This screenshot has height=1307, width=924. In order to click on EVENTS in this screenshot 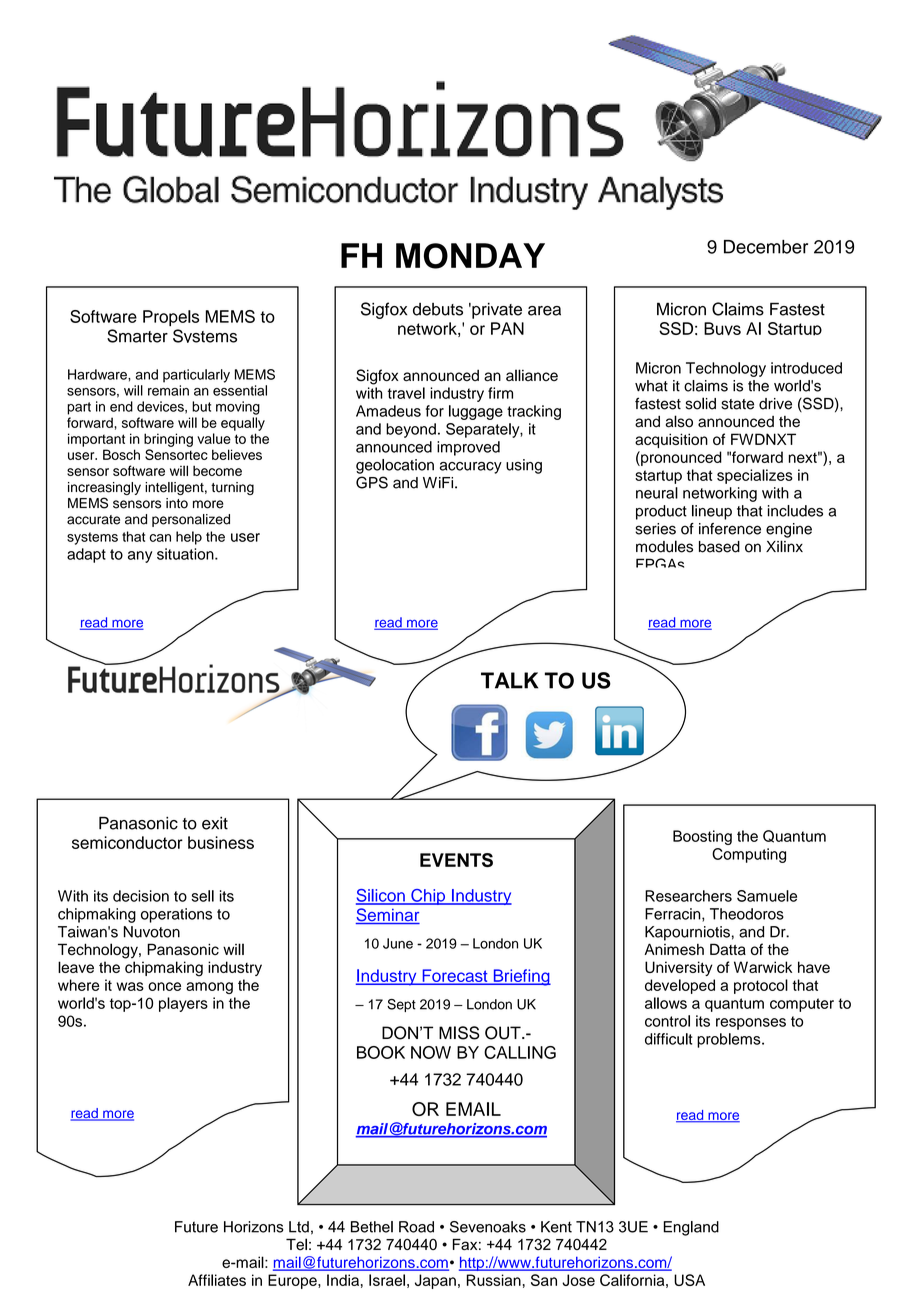, I will do `click(456, 860)`.
